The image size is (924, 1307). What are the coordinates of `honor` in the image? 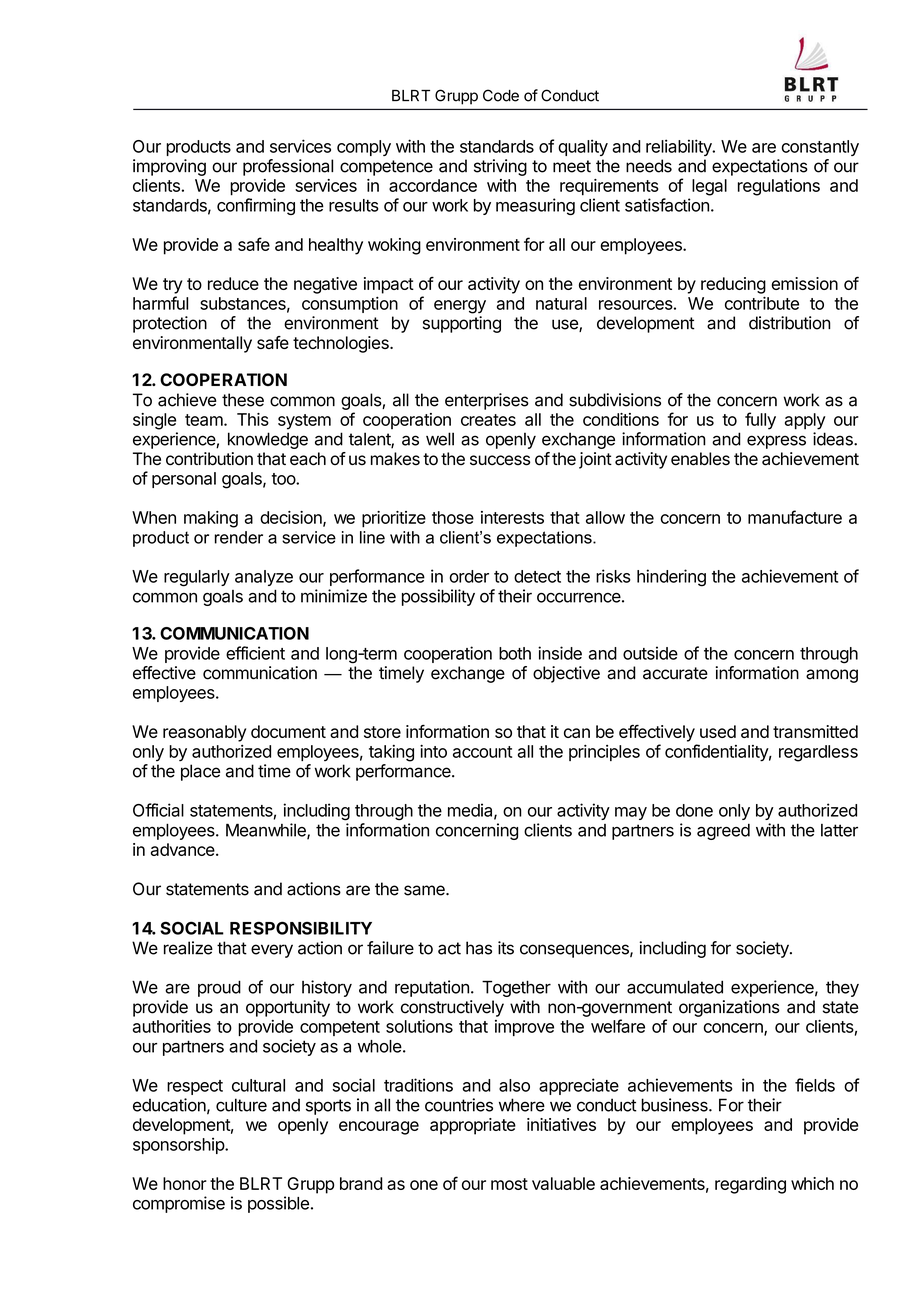 It's located at (185, 1183).
